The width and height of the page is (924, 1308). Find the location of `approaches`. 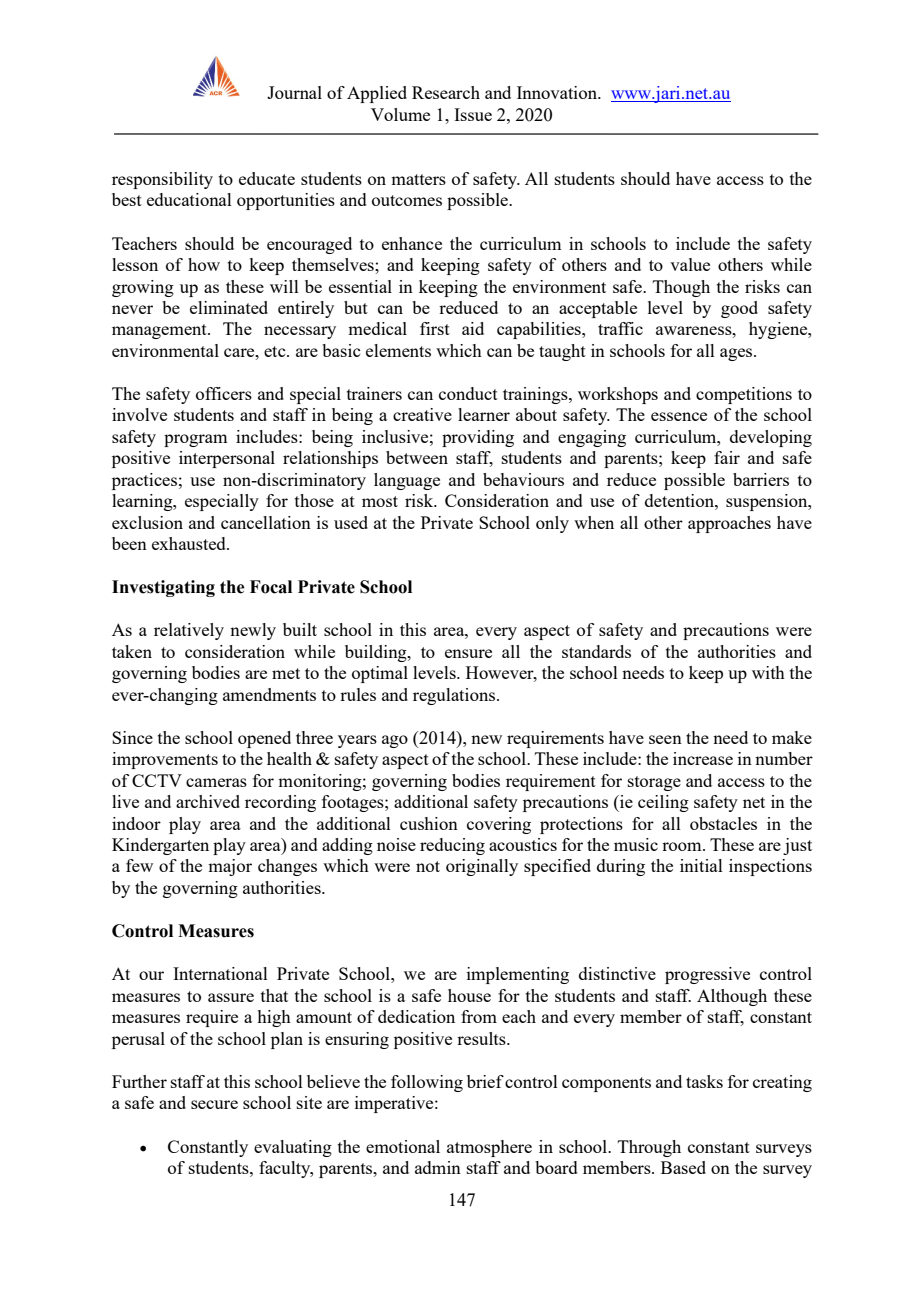

approaches is located at coordinates (729, 524).
